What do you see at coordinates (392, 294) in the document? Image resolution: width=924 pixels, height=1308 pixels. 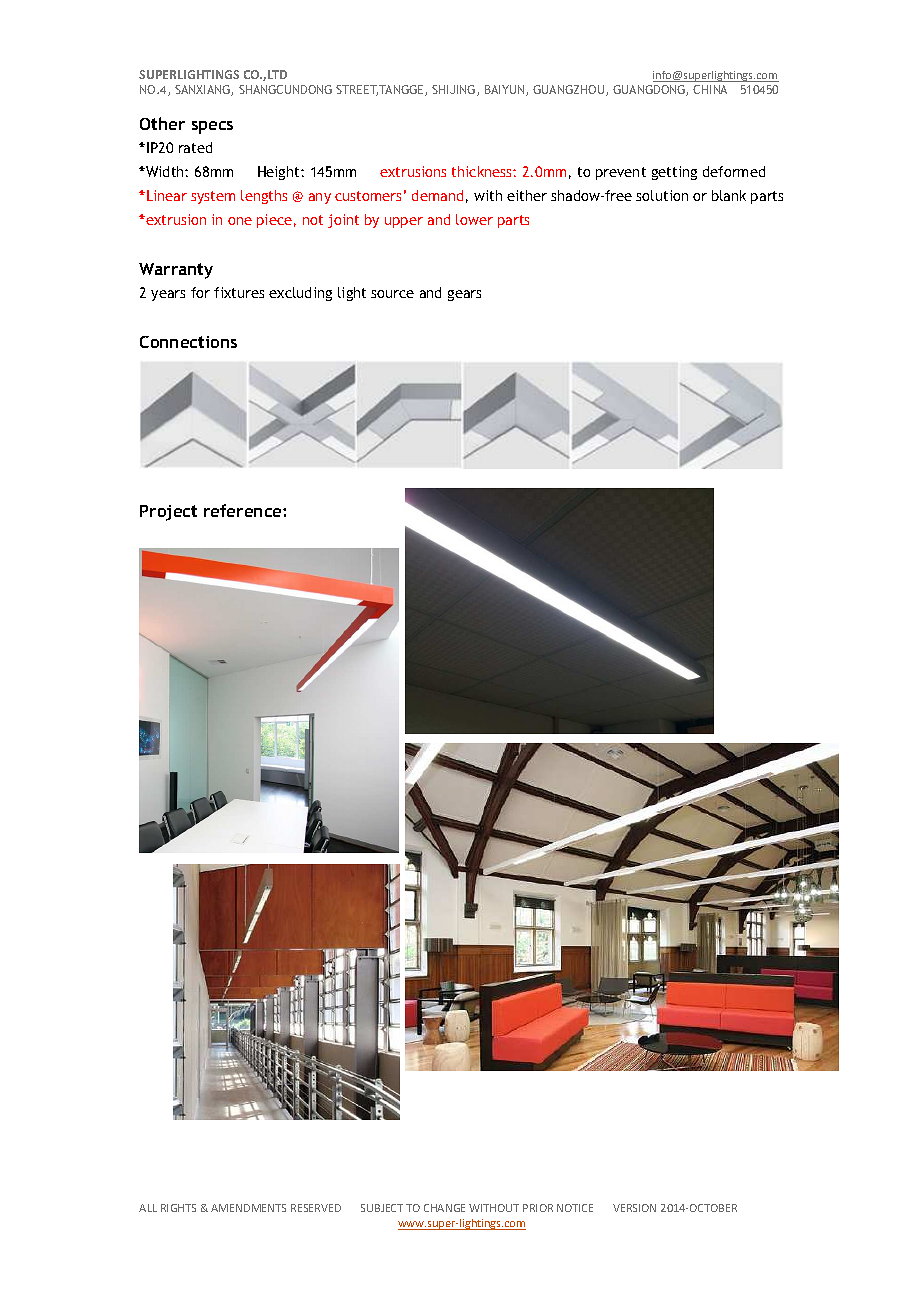 I see `source` at bounding box center [392, 294].
